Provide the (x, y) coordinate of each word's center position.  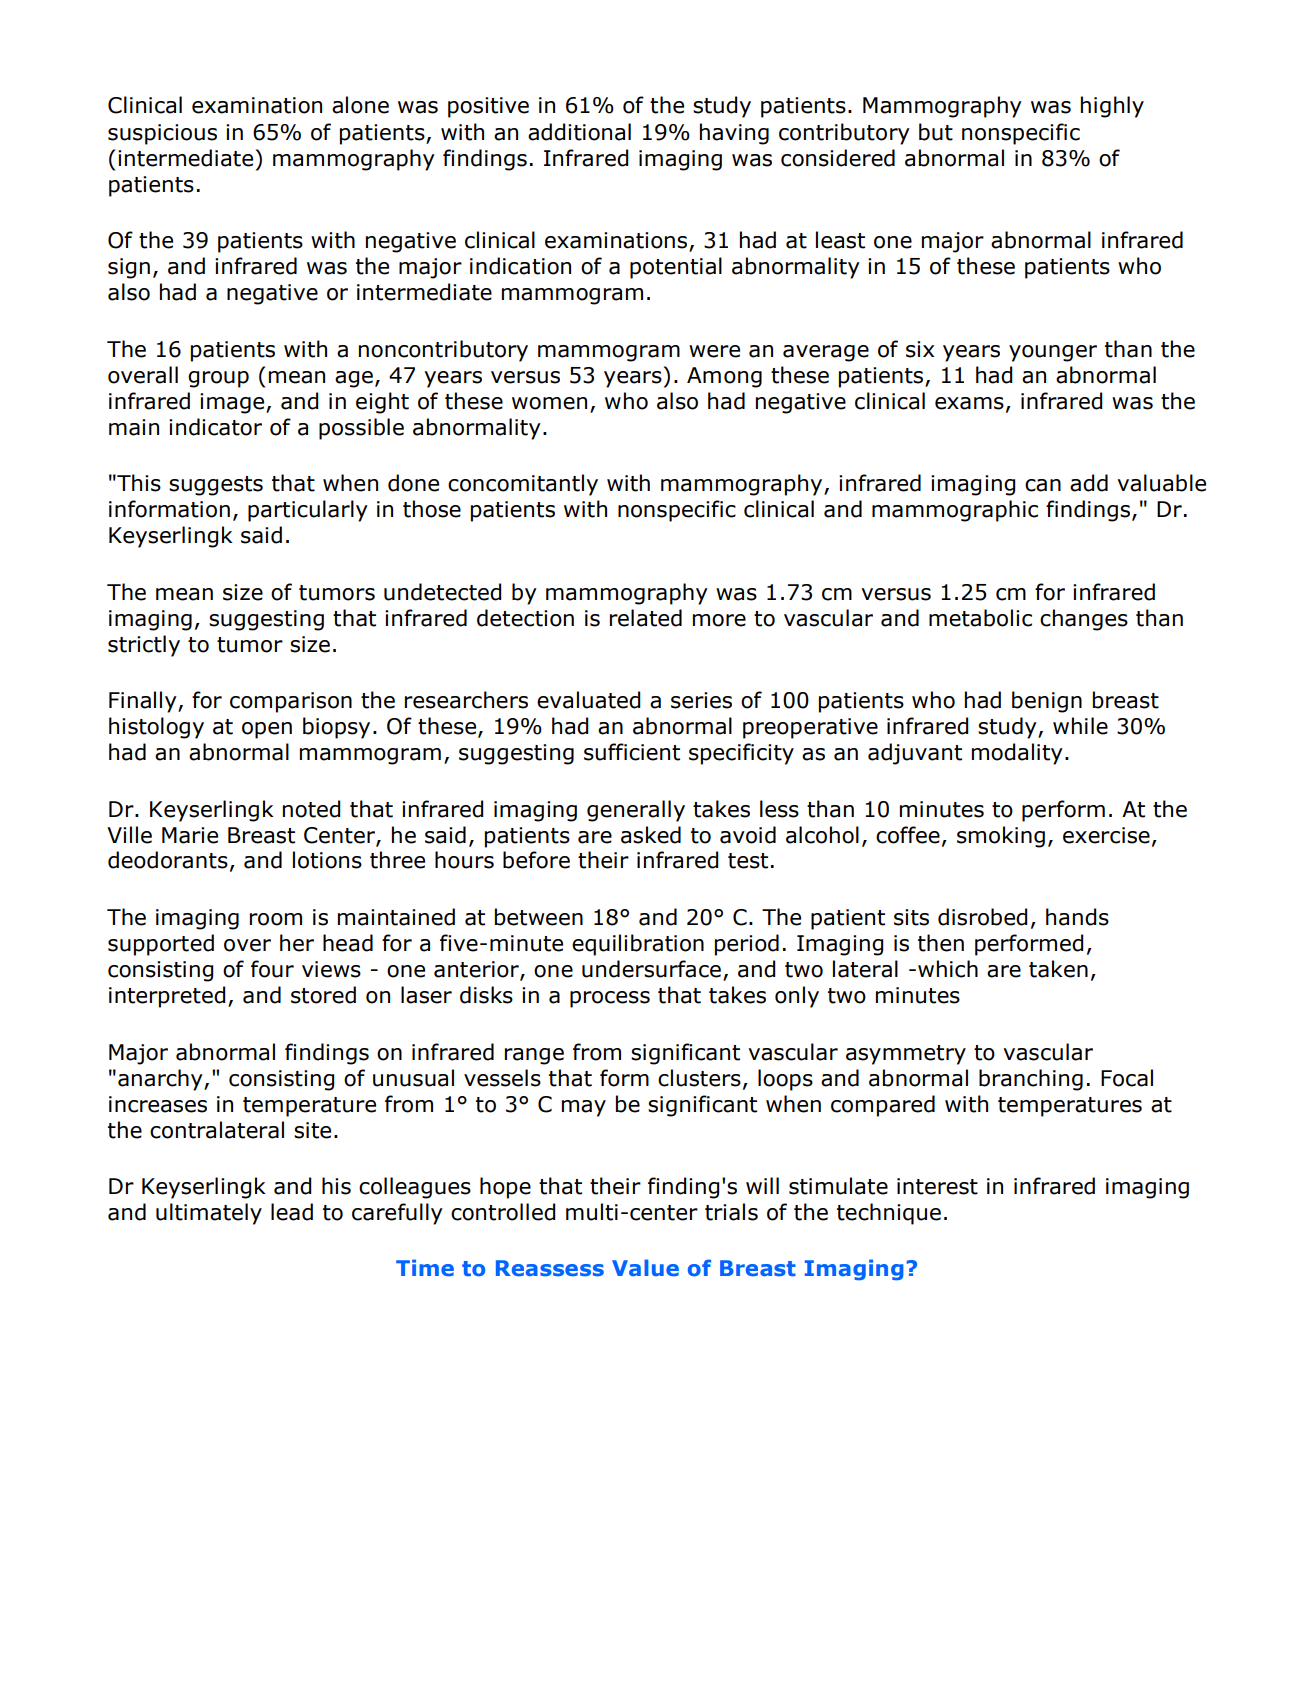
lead (292, 1212)
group (218, 379)
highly (1112, 107)
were (714, 351)
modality (1017, 754)
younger (1053, 353)
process (610, 999)
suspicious (162, 134)
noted (311, 809)
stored (323, 995)
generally (636, 811)
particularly (308, 511)
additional (579, 132)
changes (1084, 620)
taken (1058, 969)
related (646, 618)
